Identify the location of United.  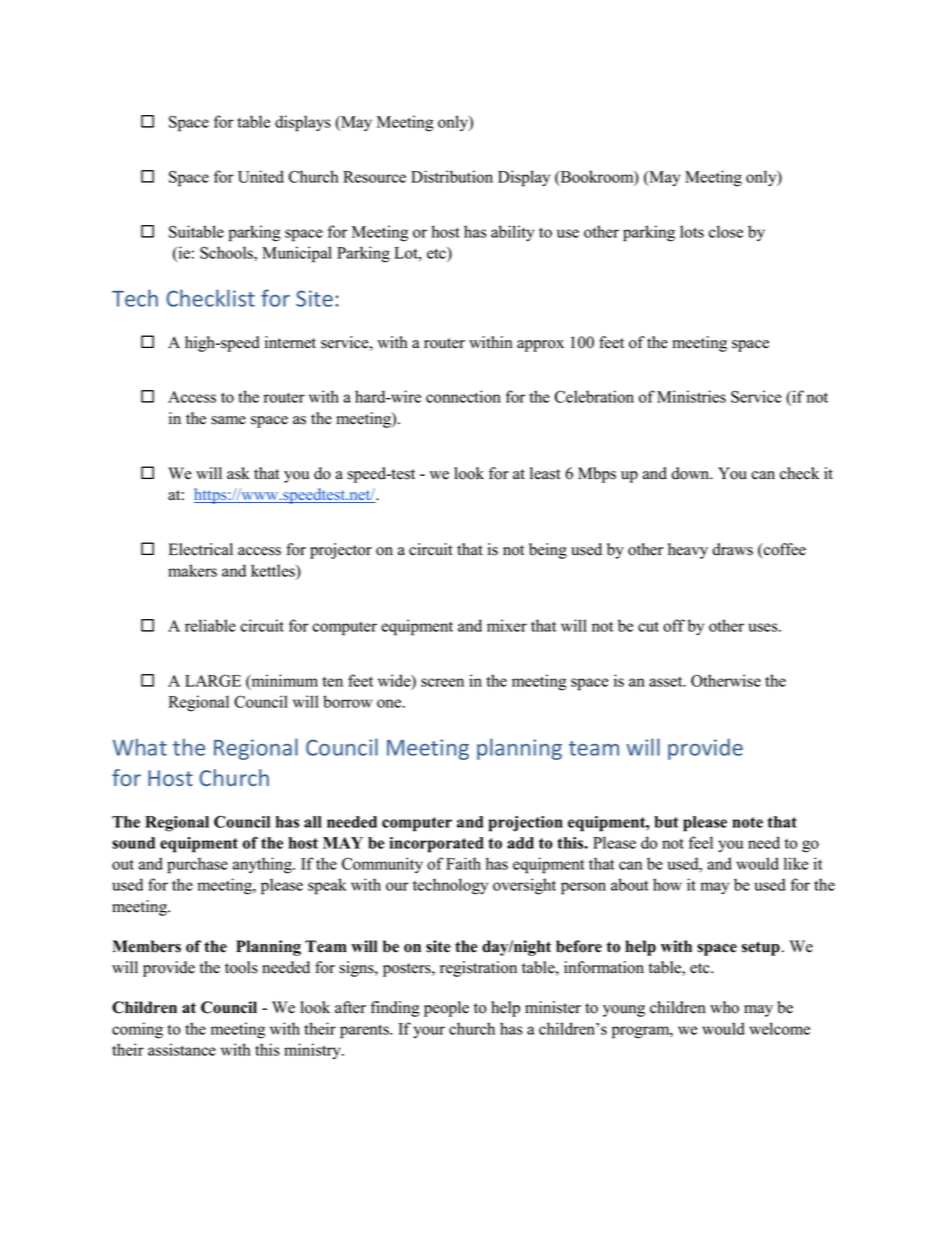
(261, 176).
